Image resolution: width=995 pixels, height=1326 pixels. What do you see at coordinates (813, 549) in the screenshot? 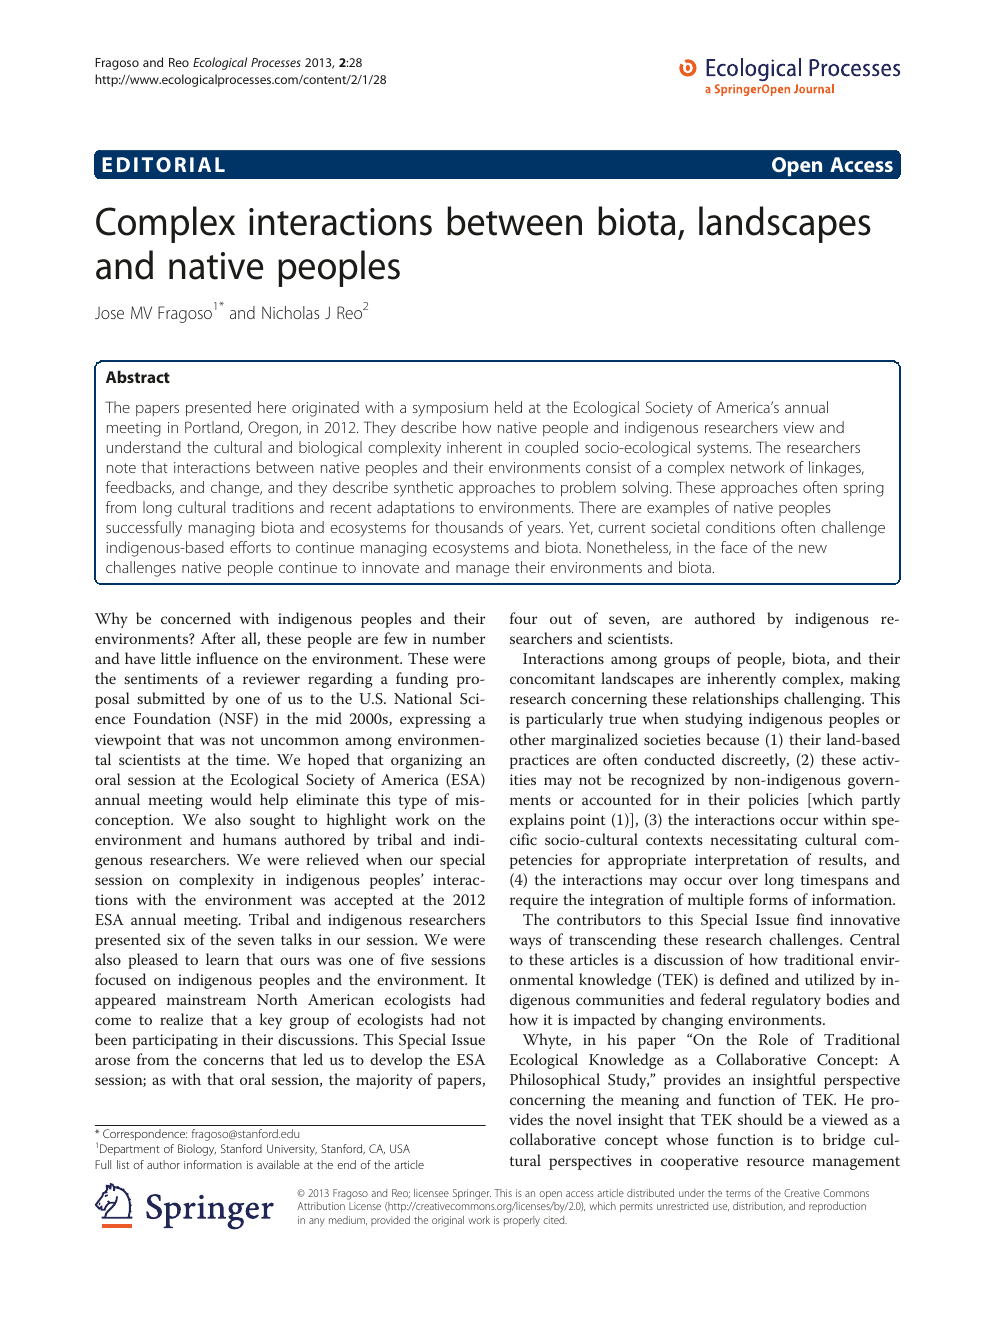
I see `new` at bounding box center [813, 549].
